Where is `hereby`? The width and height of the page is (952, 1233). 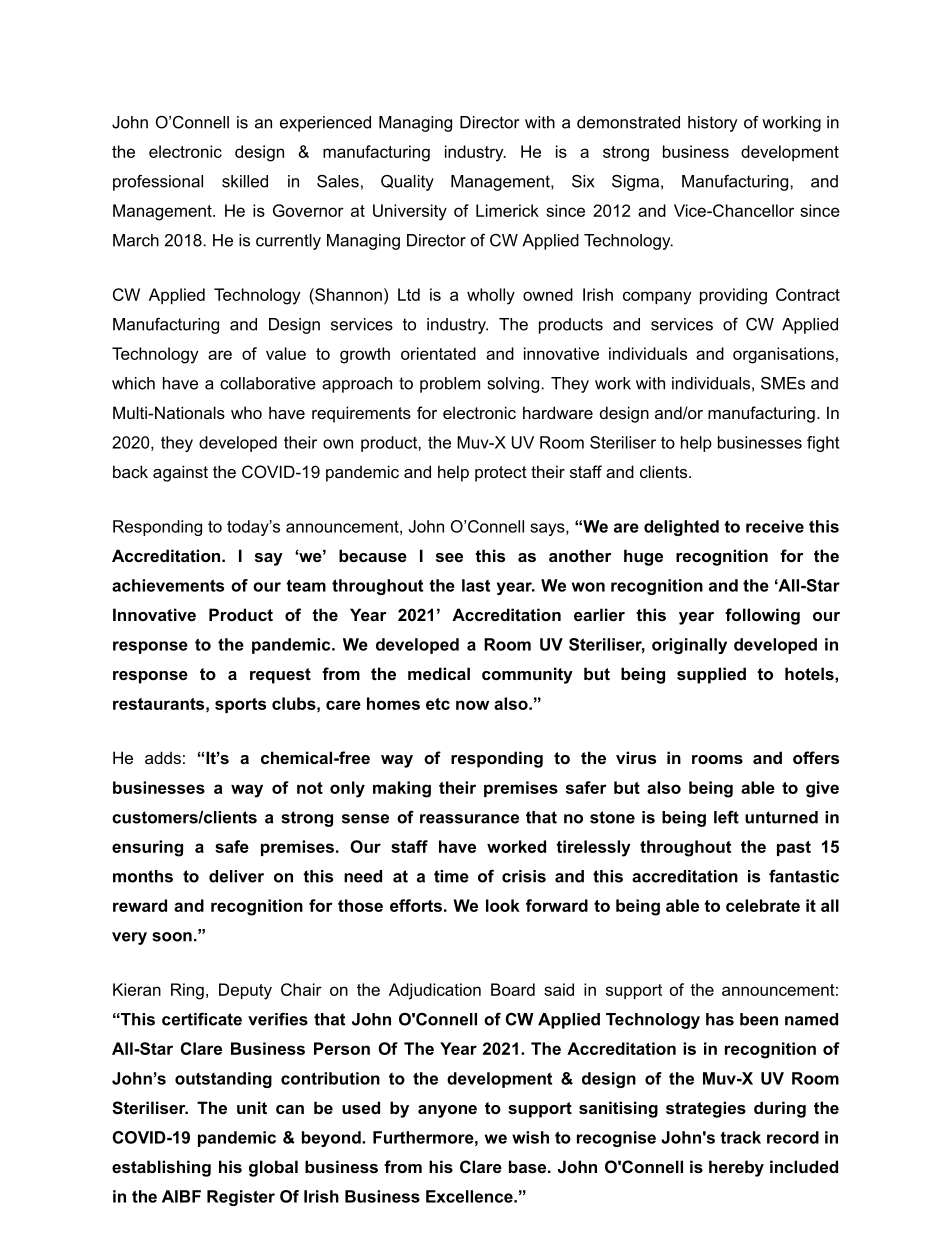 hereby is located at coordinates (736, 1168).
